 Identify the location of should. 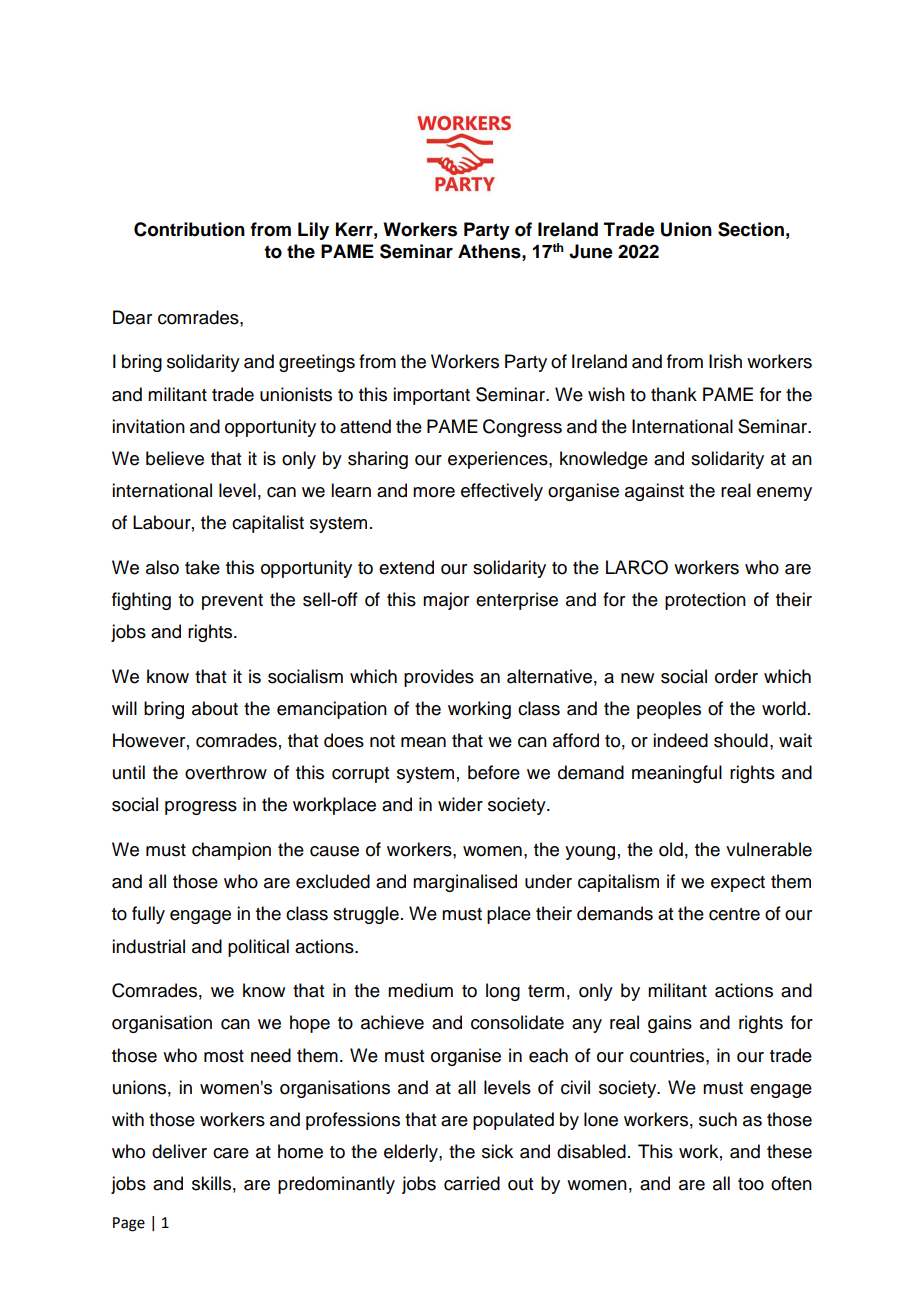
(741, 740).
